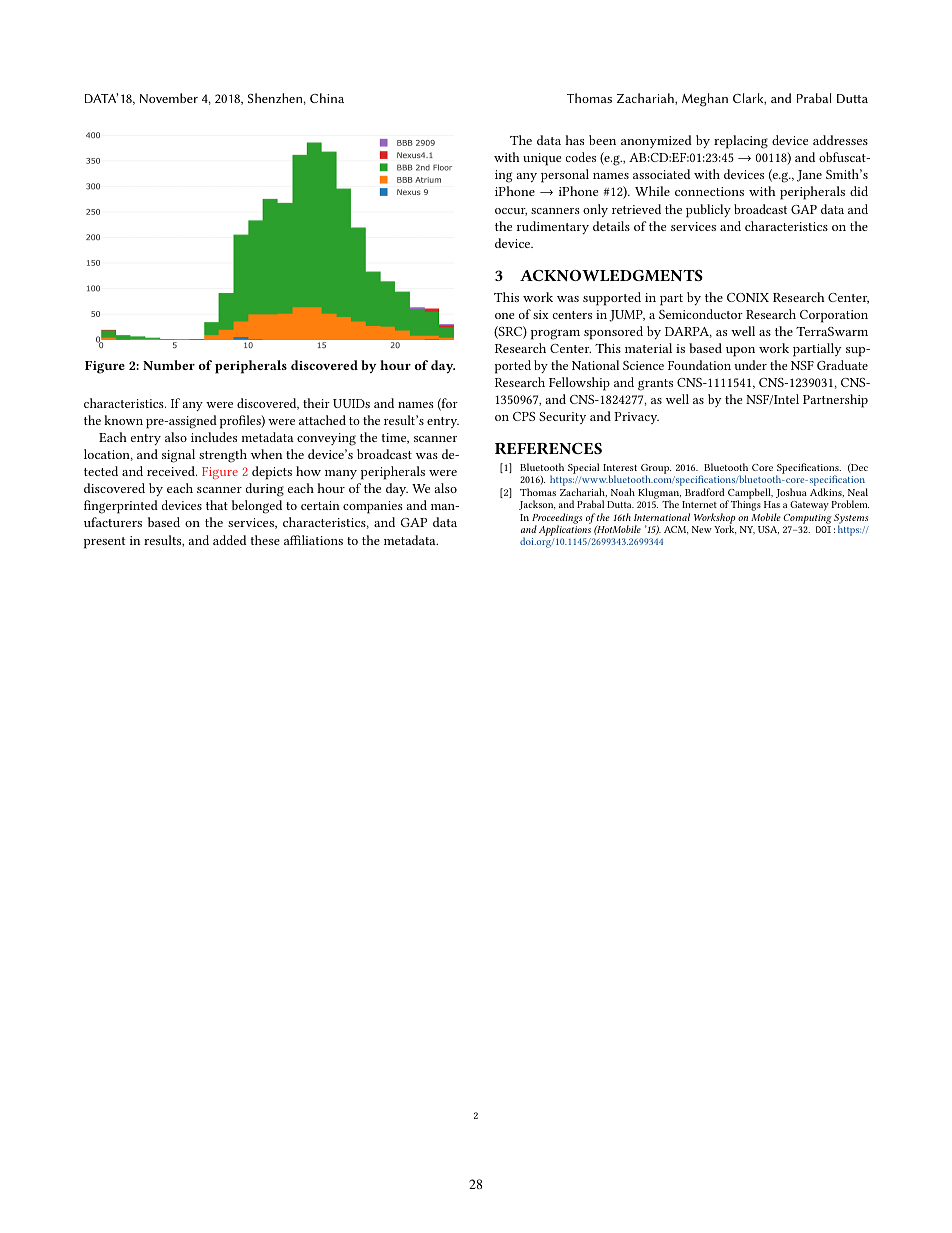 This screenshot has height=1233, width=952. What do you see at coordinates (169, 365) in the screenshot?
I see `Number` at bounding box center [169, 365].
